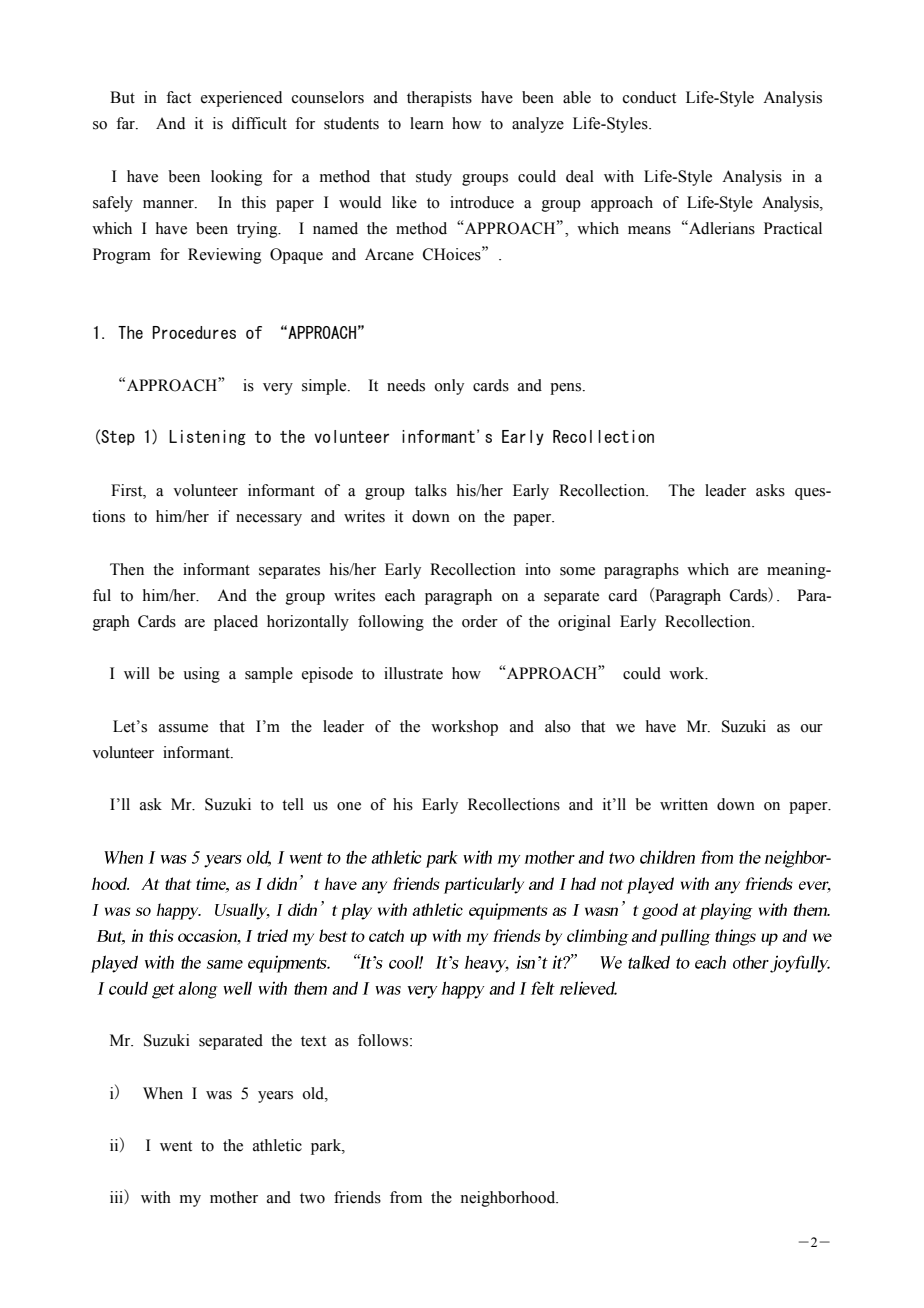  I want to click on using, so click(201, 675).
